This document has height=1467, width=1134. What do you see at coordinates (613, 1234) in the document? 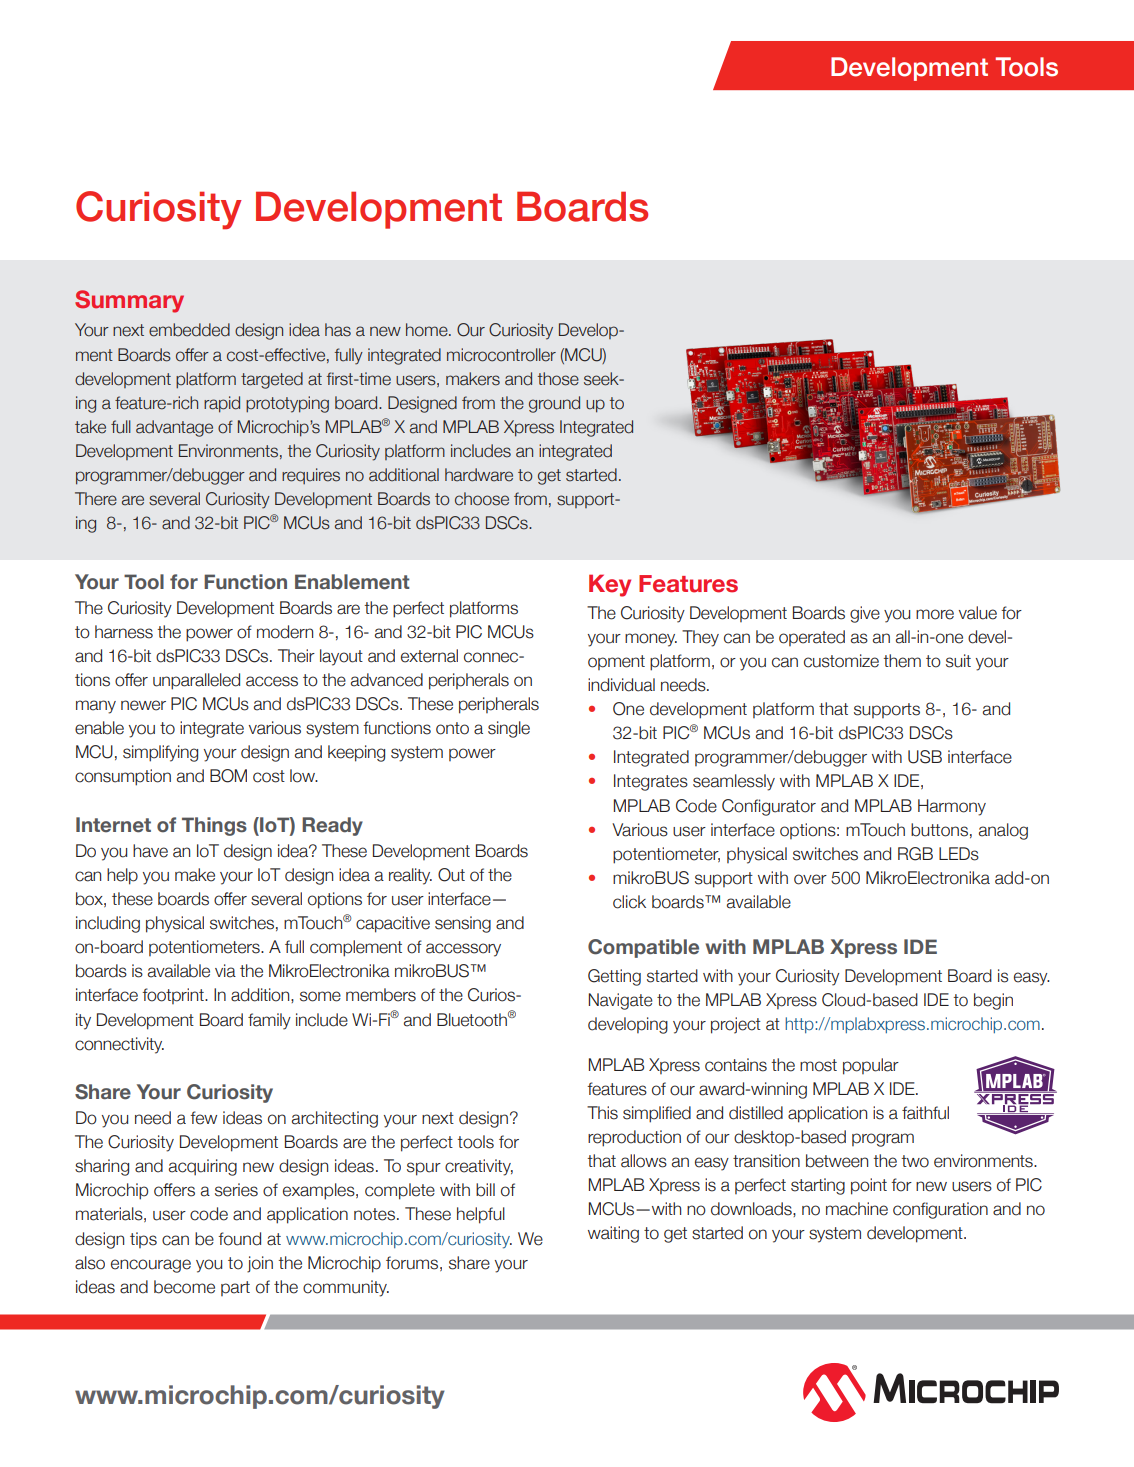
I see `waiting` at bounding box center [613, 1234].
